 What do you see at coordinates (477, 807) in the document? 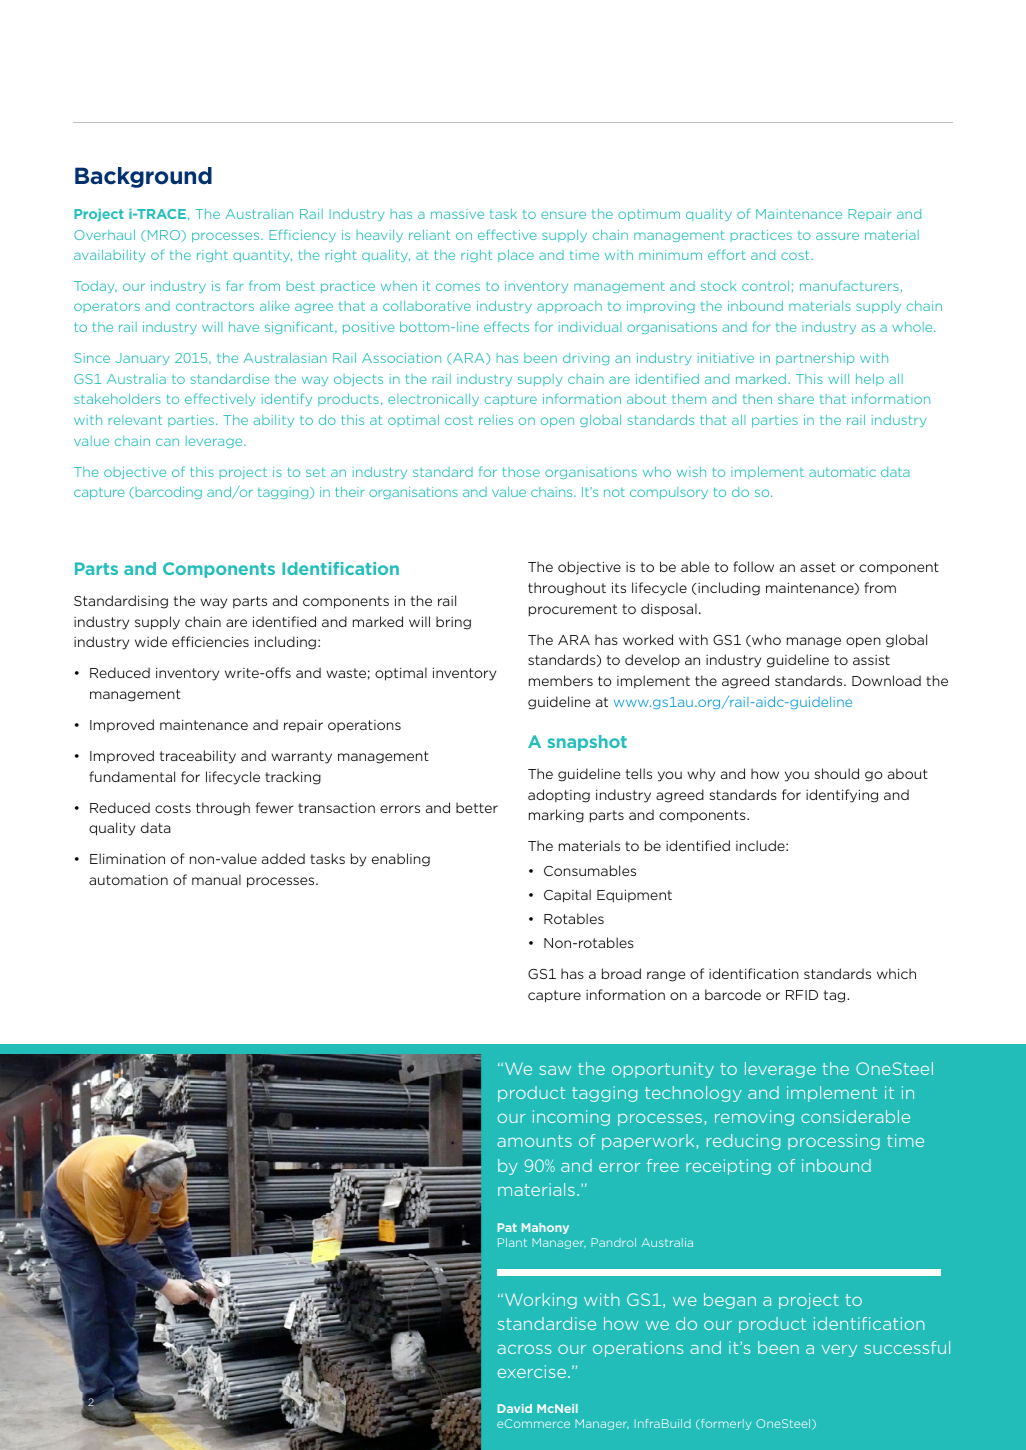
I see `better` at bounding box center [477, 807].
